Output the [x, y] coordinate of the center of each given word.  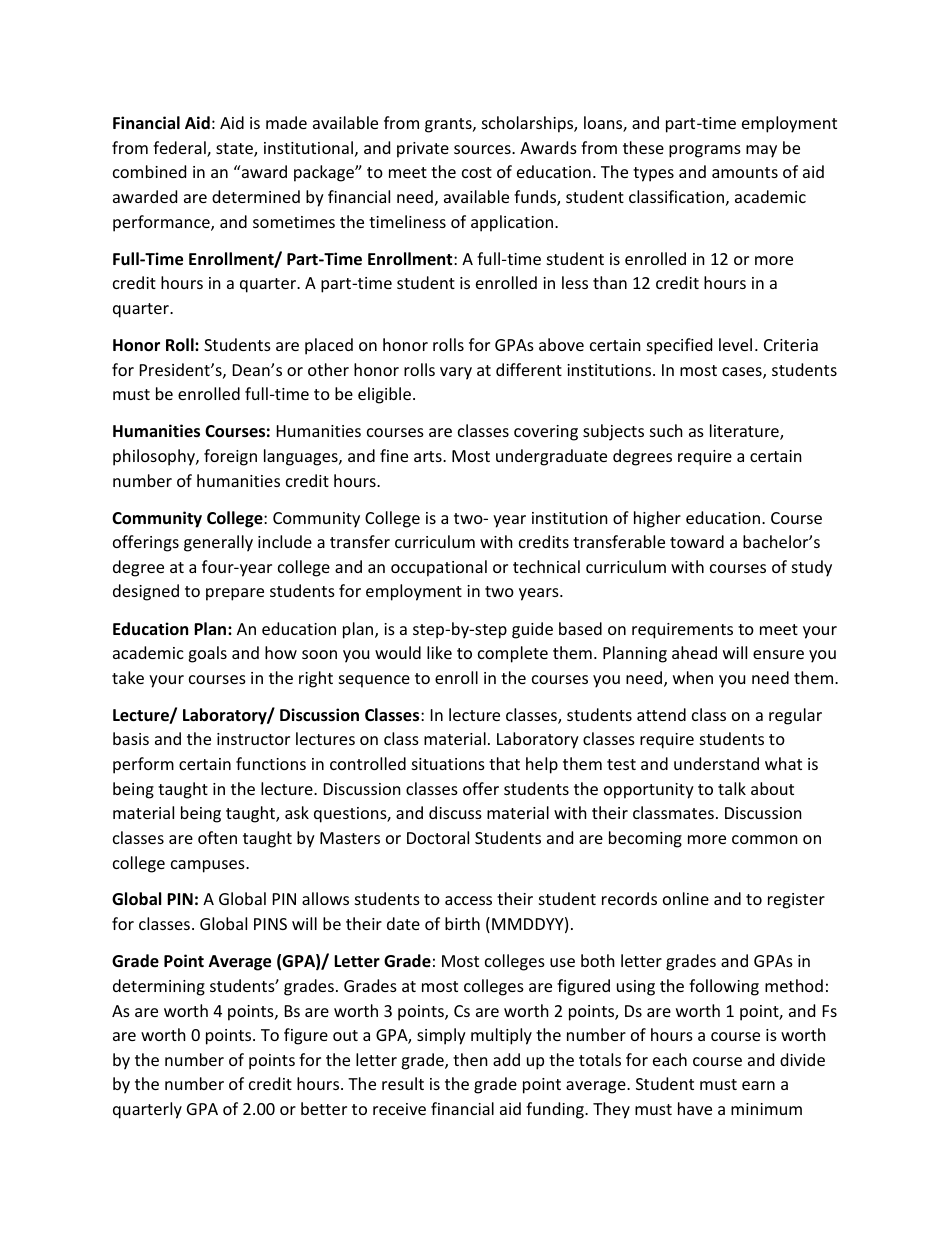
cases [743, 373]
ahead [694, 652]
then [470, 1059]
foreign [230, 457]
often [217, 837]
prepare [235, 594]
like [439, 652]
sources [483, 149]
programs [705, 151]
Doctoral [438, 837]
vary [456, 373]
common [765, 839]
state [235, 150]
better [324, 1108]
